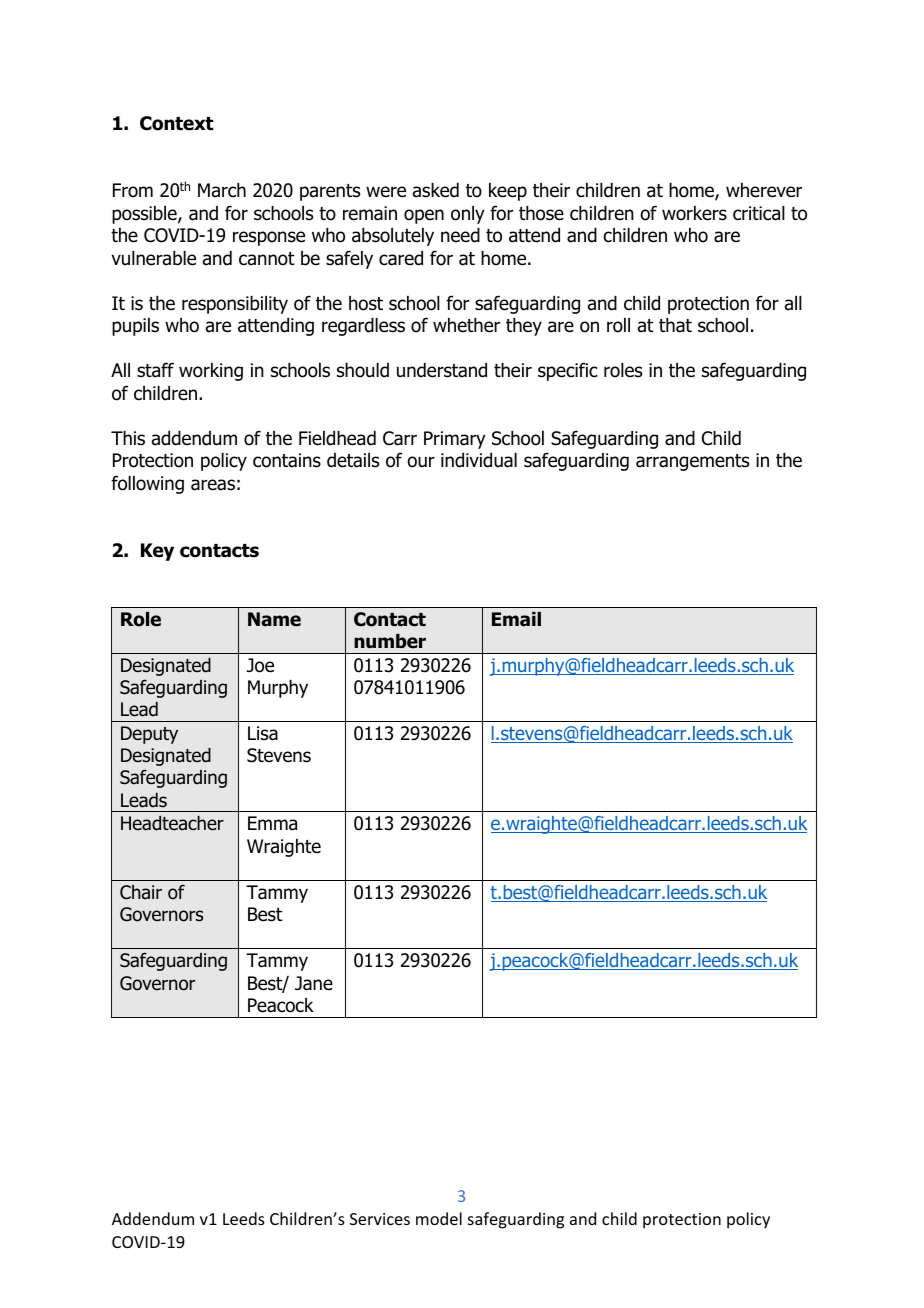  I want to click on workers, so click(694, 213).
